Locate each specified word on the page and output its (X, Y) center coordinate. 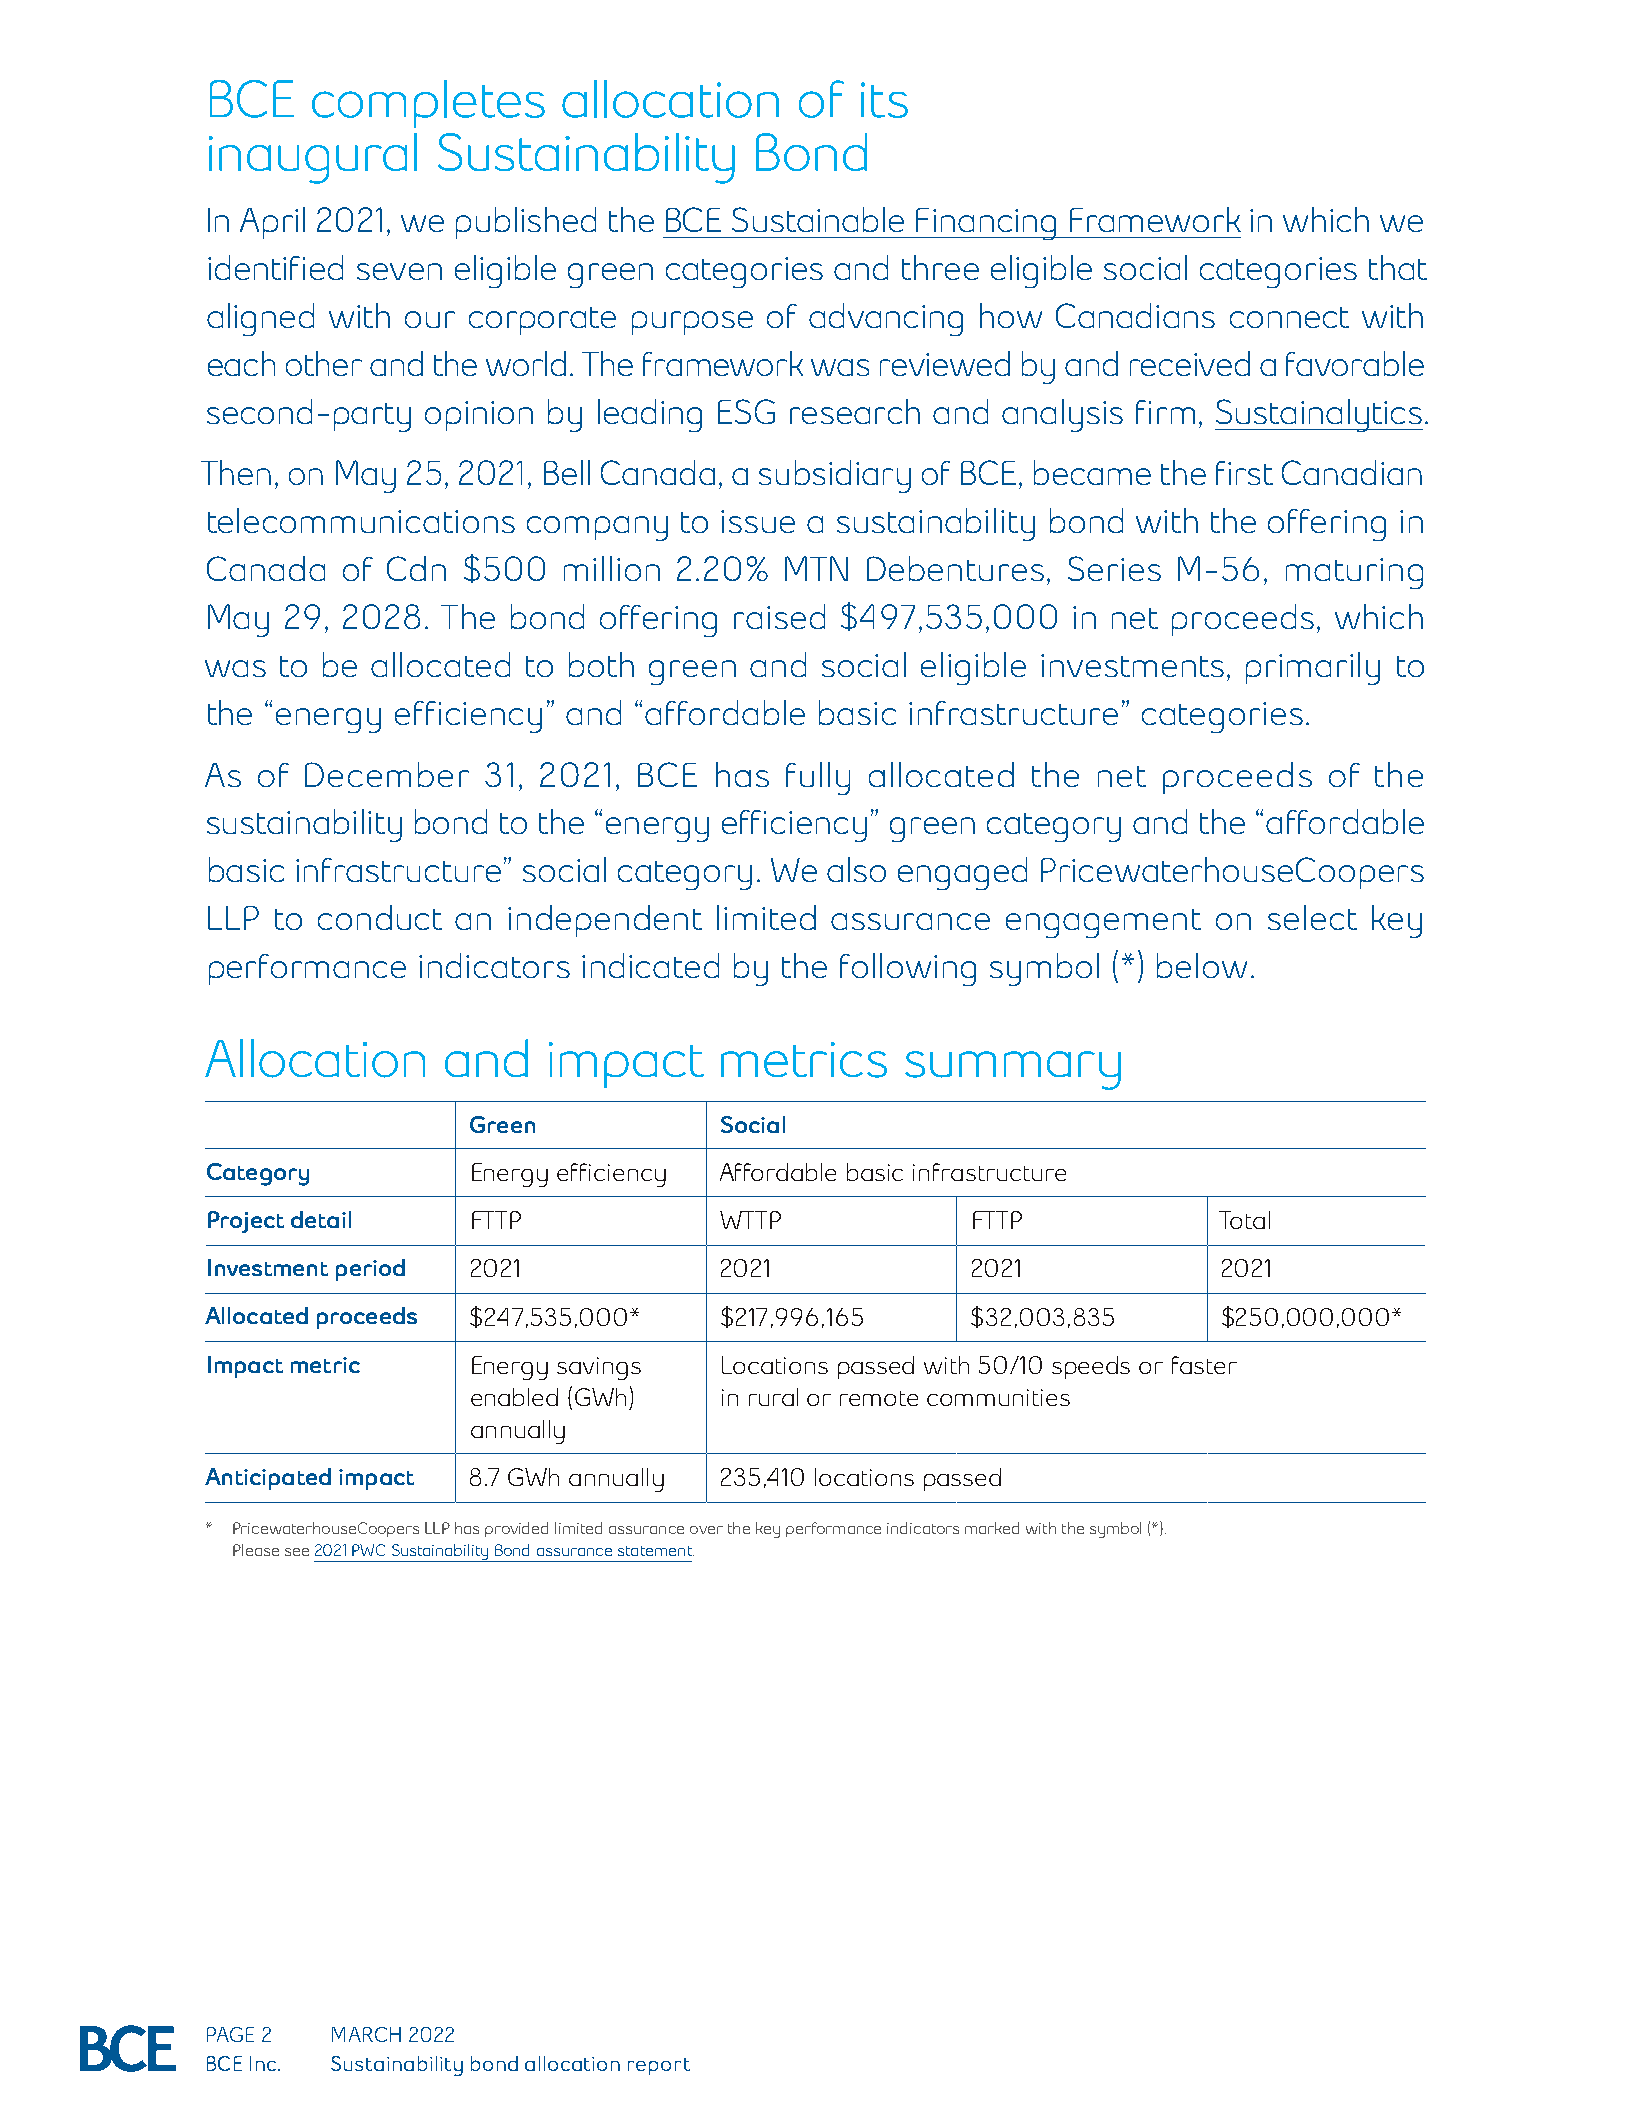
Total (1244, 1220)
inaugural (313, 158)
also (856, 869)
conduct (380, 917)
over (706, 1530)
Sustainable (818, 219)
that (1398, 267)
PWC (368, 1550)
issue (758, 521)
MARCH (366, 2034)
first (1244, 473)
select (1312, 917)
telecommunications (361, 520)
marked (992, 1528)
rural (773, 1397)
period (370, 1270)
